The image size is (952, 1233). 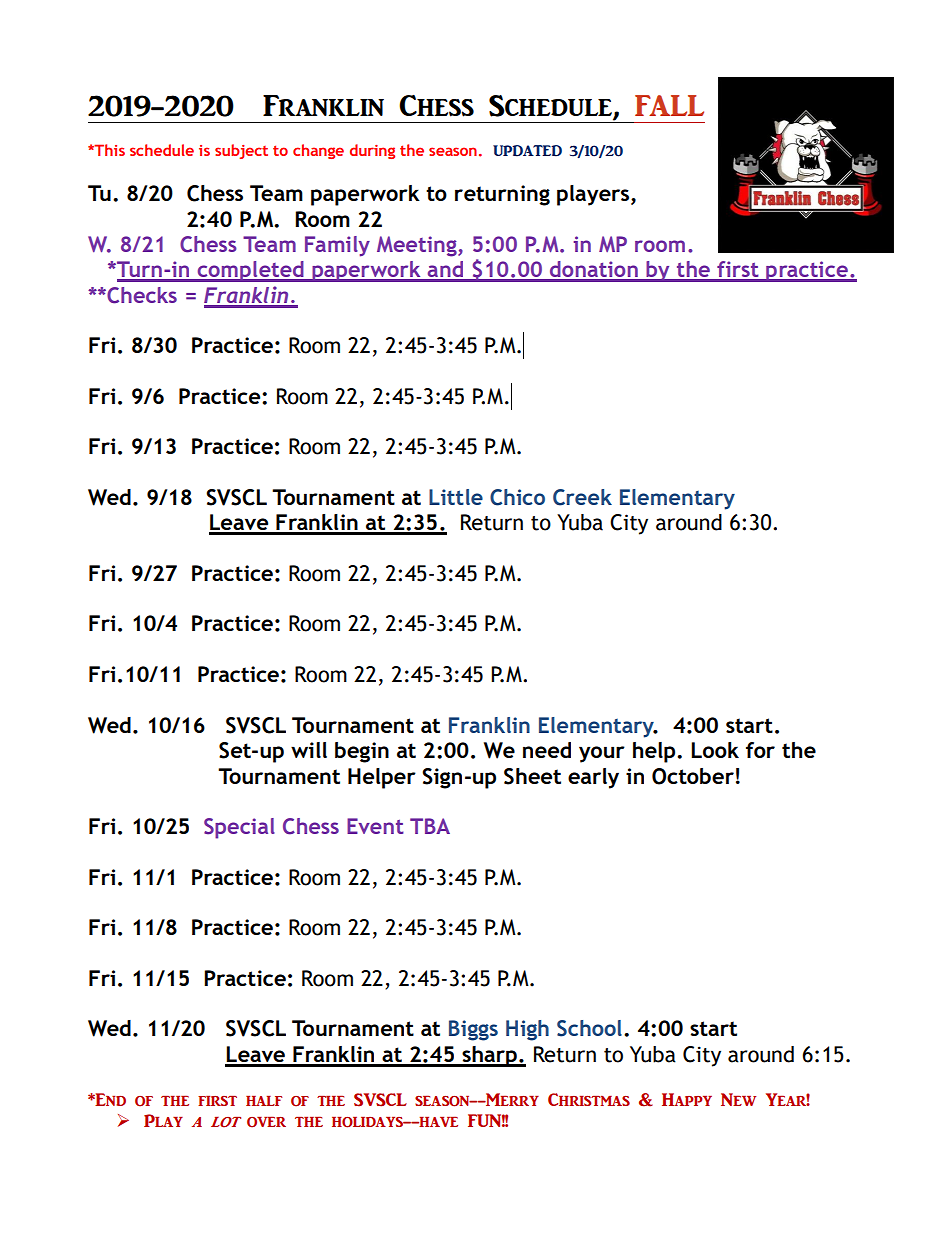 What do you see at coordinates (141, 295) in the document?
I see `Checks` at bounding box center [141, 295].
